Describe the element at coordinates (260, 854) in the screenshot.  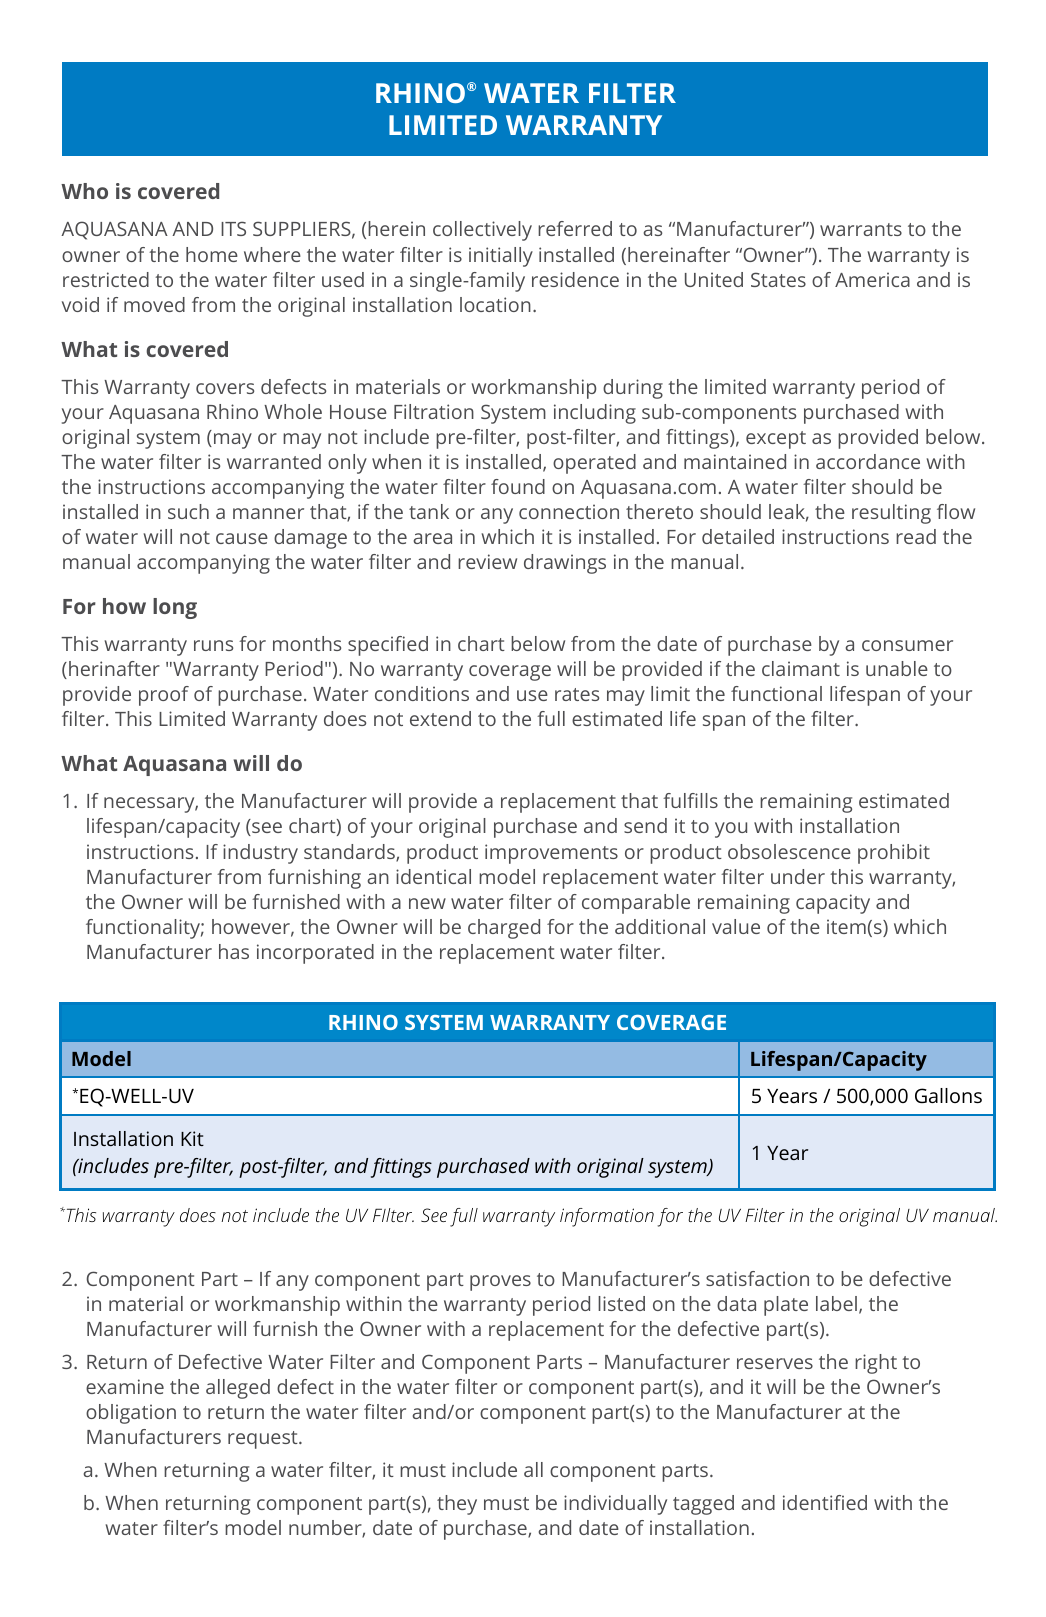
I see `industry` at that location.
